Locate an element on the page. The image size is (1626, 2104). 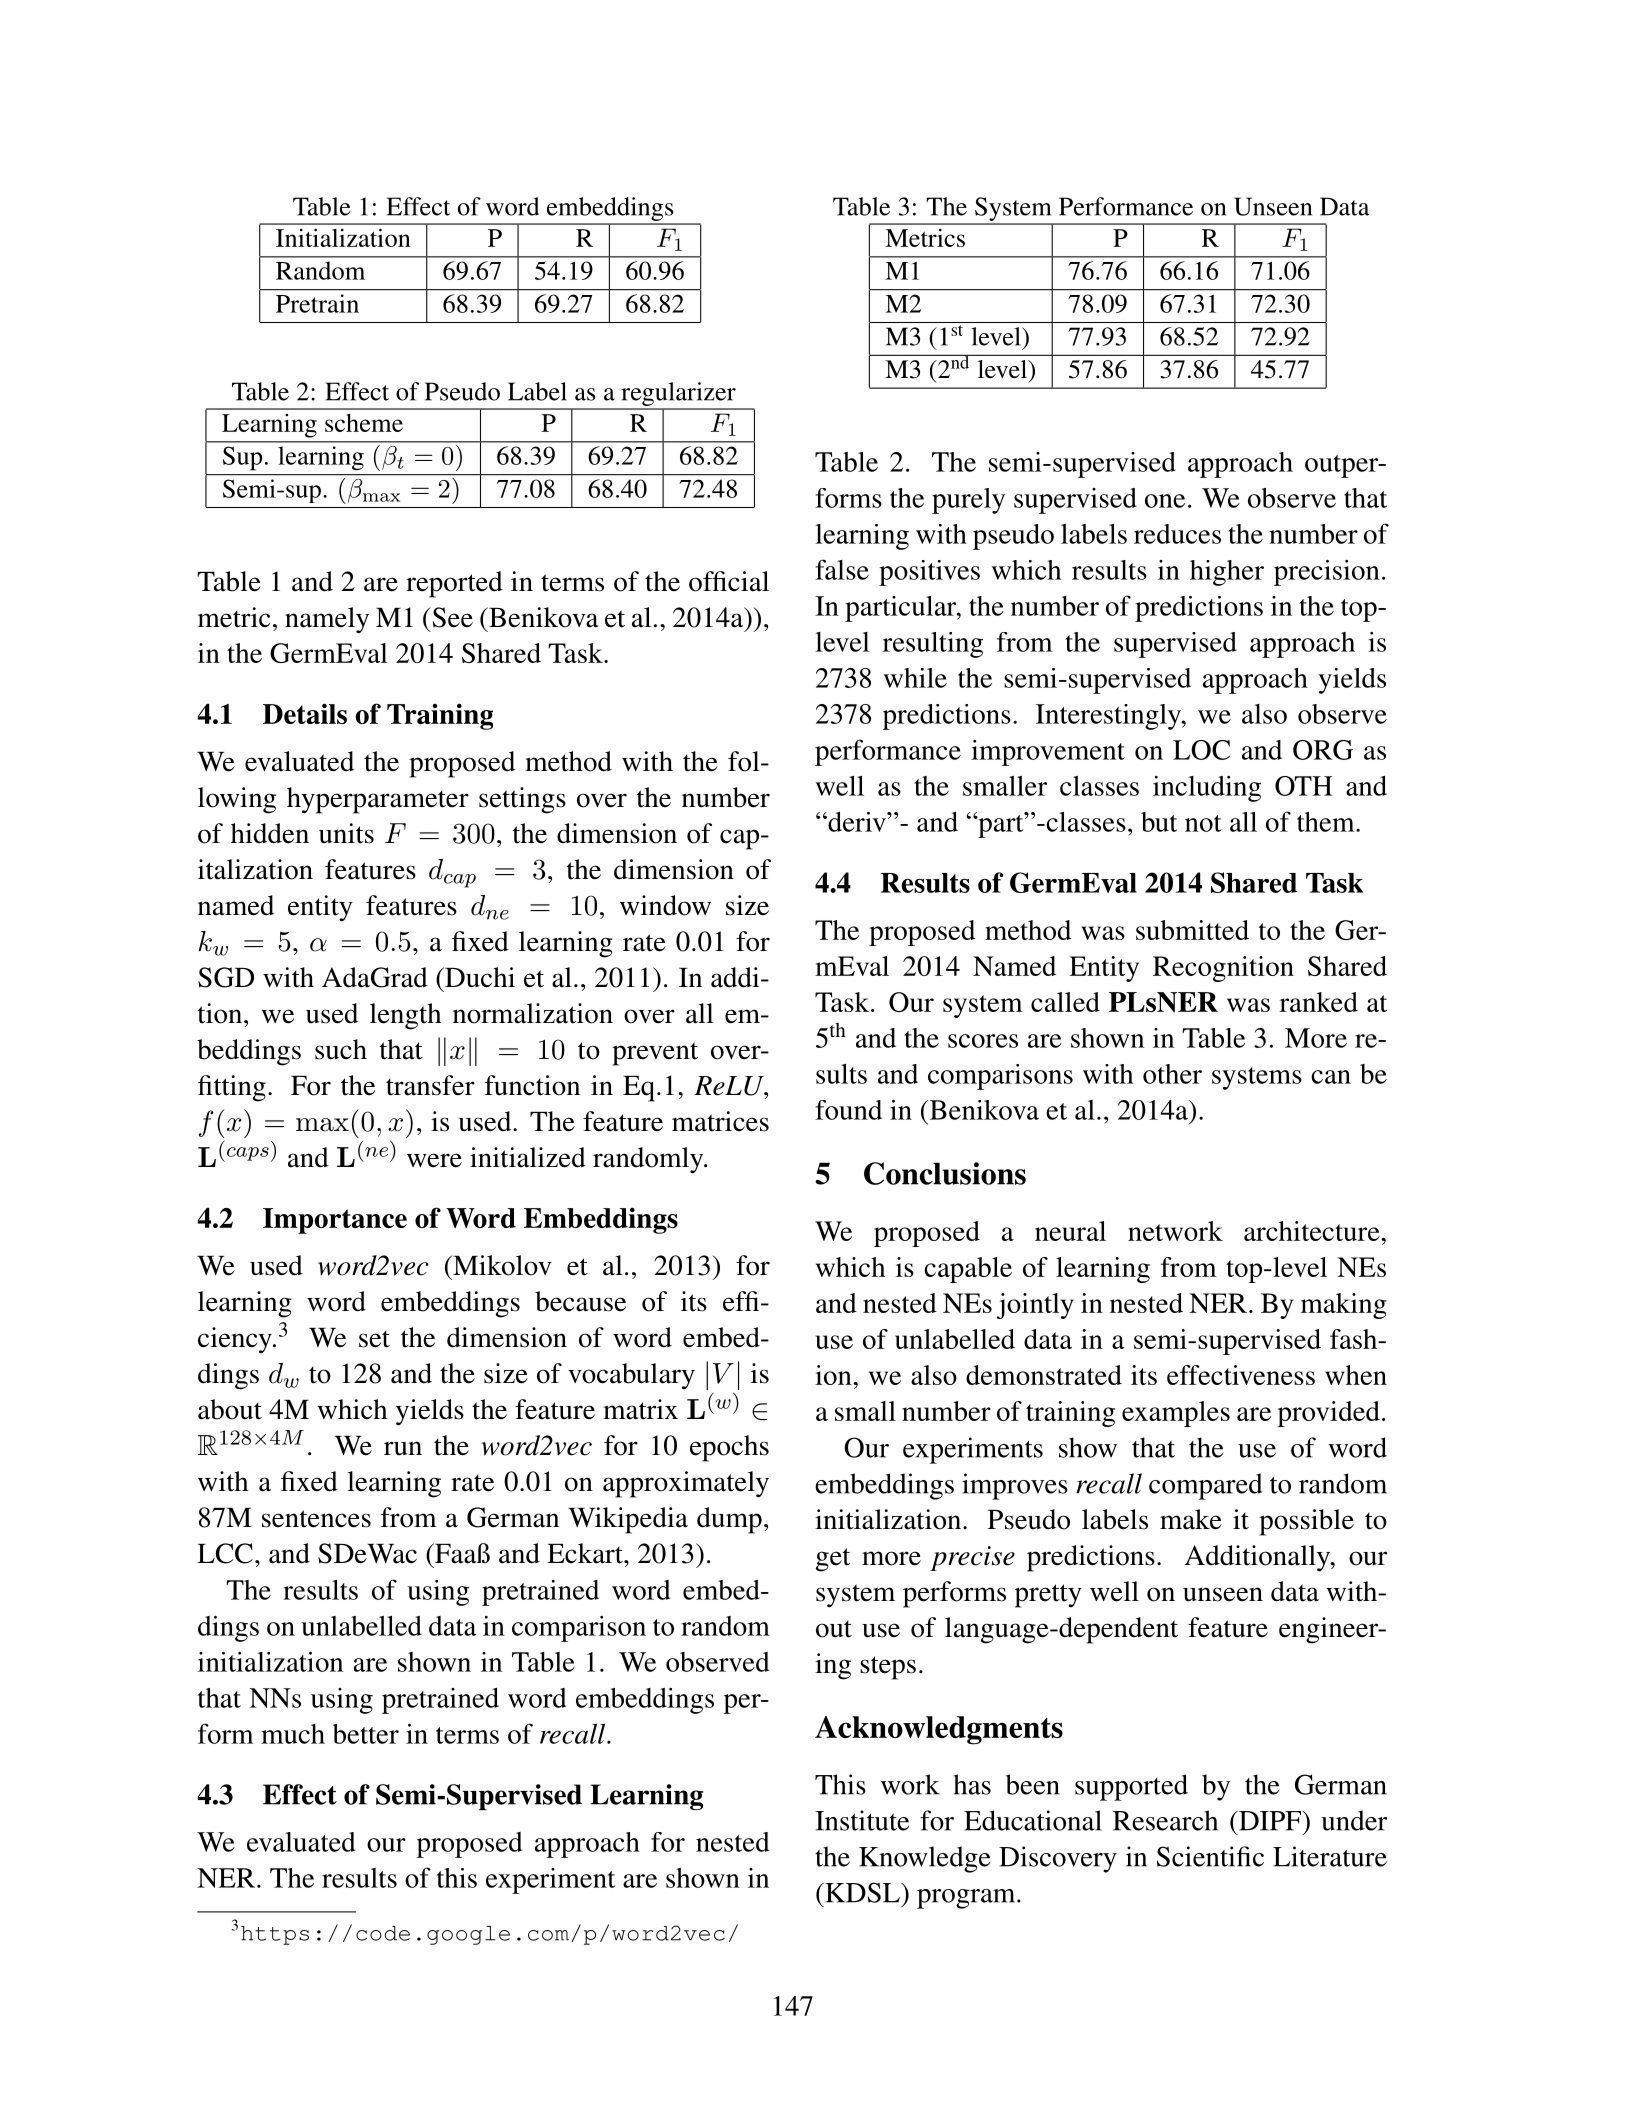
Scientific is located at coordinates (1210, 1856).
